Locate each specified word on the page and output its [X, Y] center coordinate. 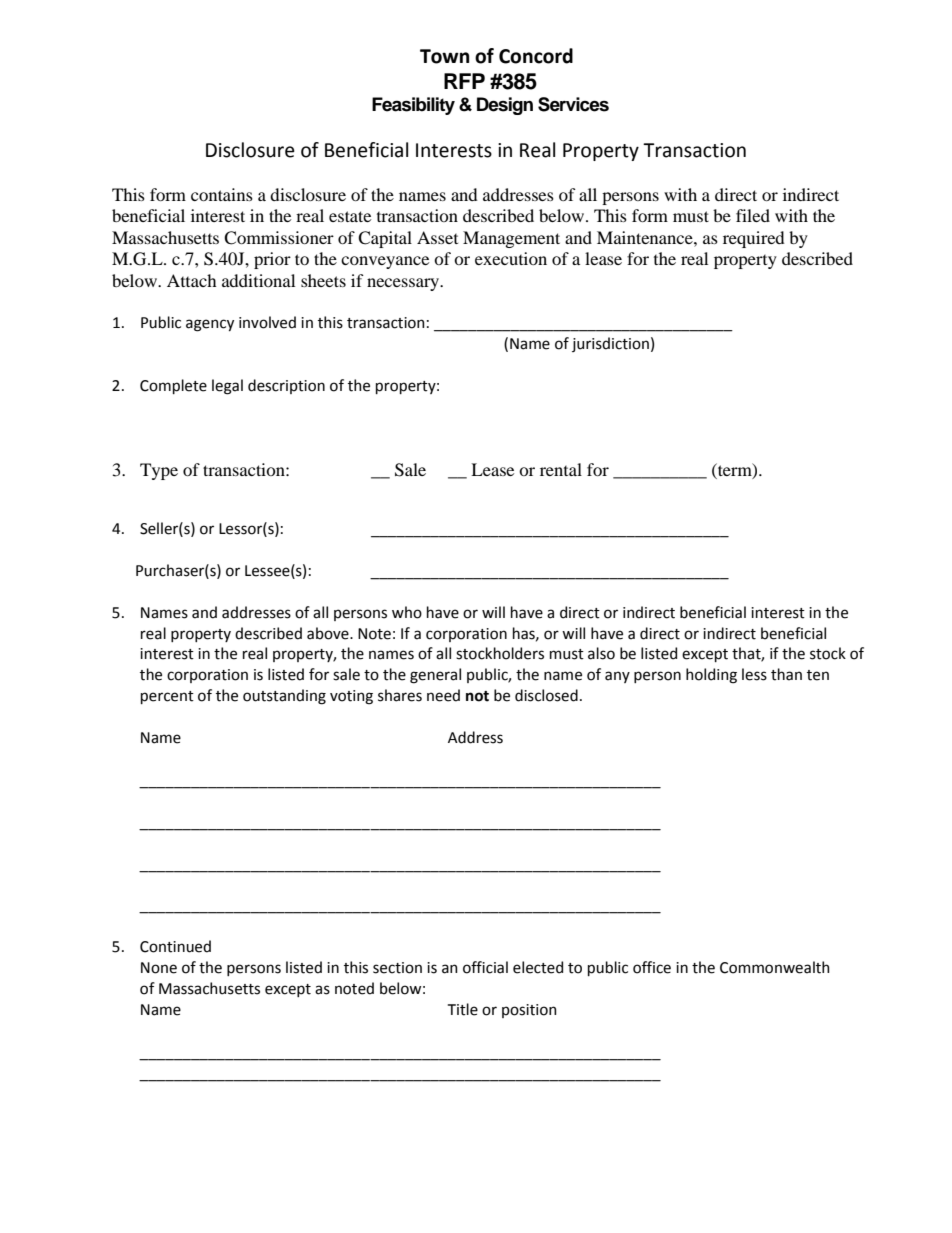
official [485, 967]
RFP [464, 81]
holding [711, 676]
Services [573, 104]
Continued [175, 946]
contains [222, 194]
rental [561, 469]
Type [159, 471]
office [652, 967]
